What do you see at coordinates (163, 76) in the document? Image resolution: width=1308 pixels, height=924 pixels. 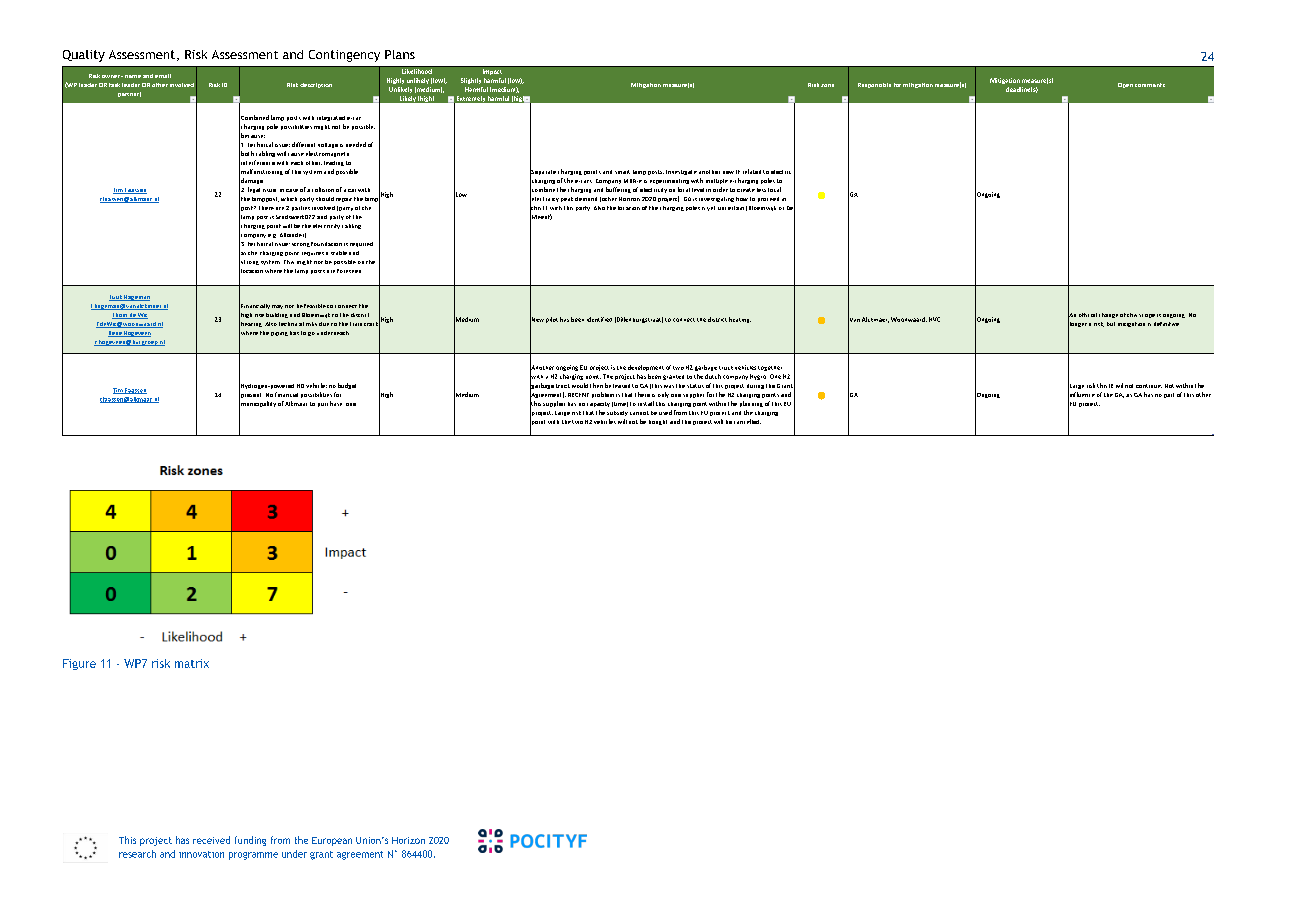 I see `email` at bounding box center [163, 76].
